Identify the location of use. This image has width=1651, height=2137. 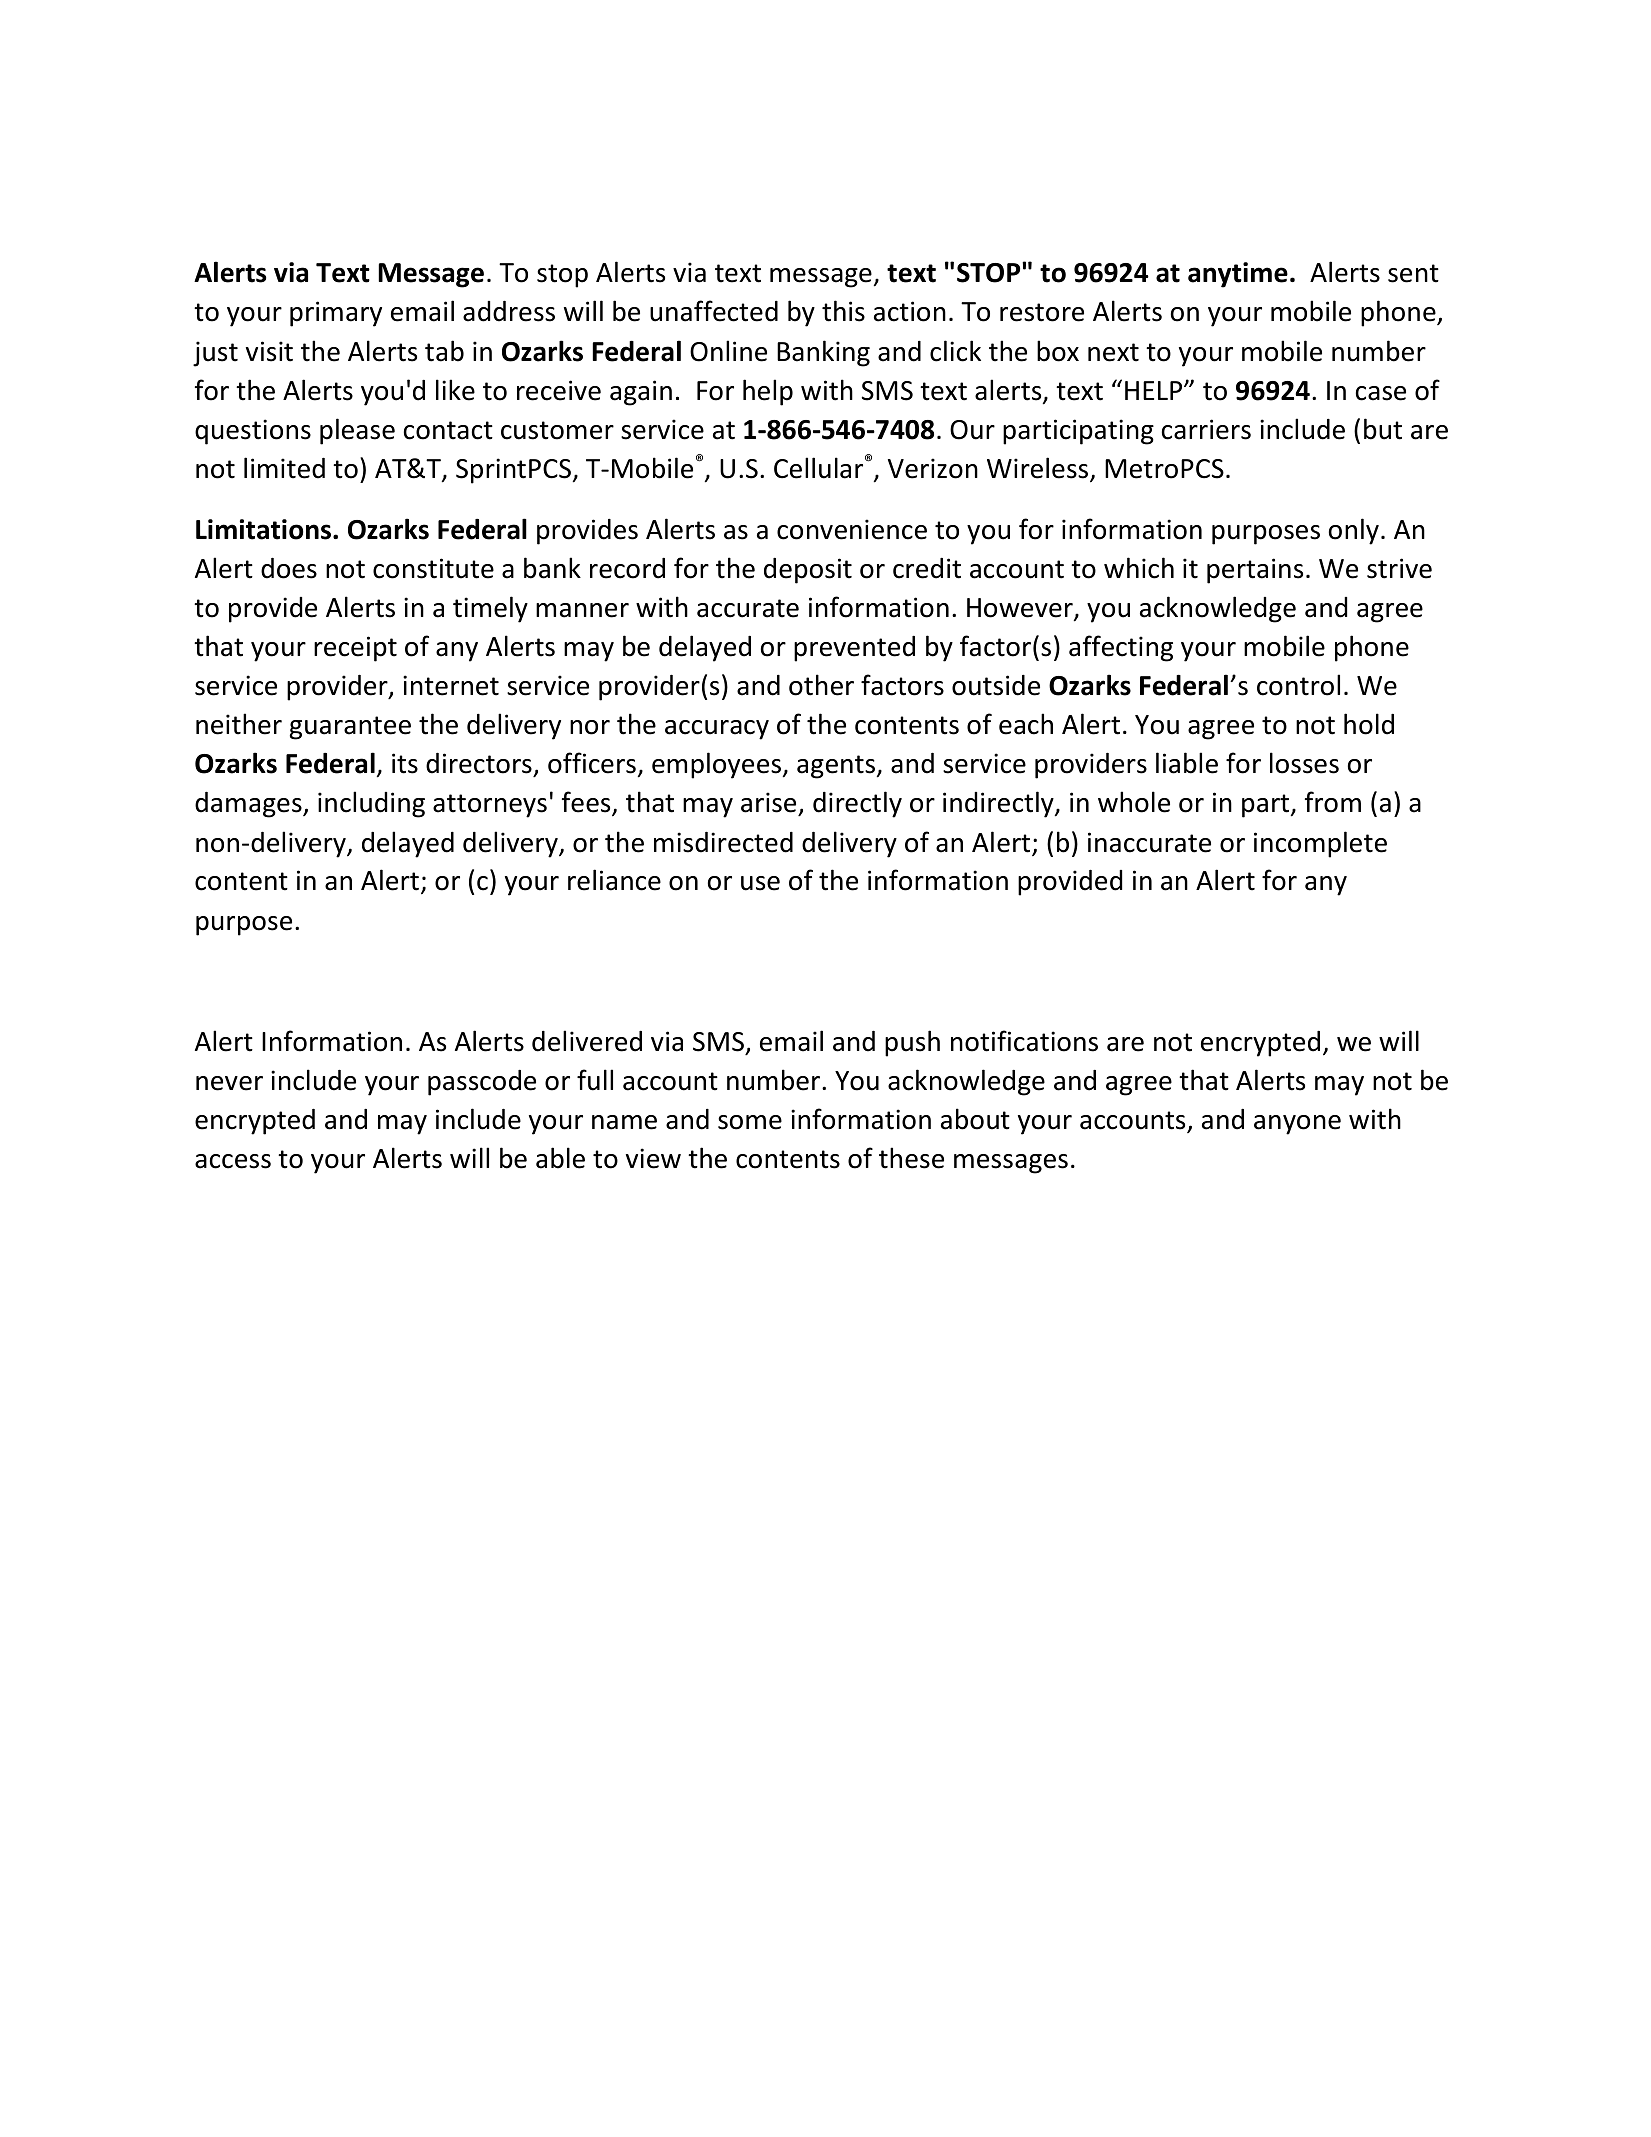
(760, 883).
